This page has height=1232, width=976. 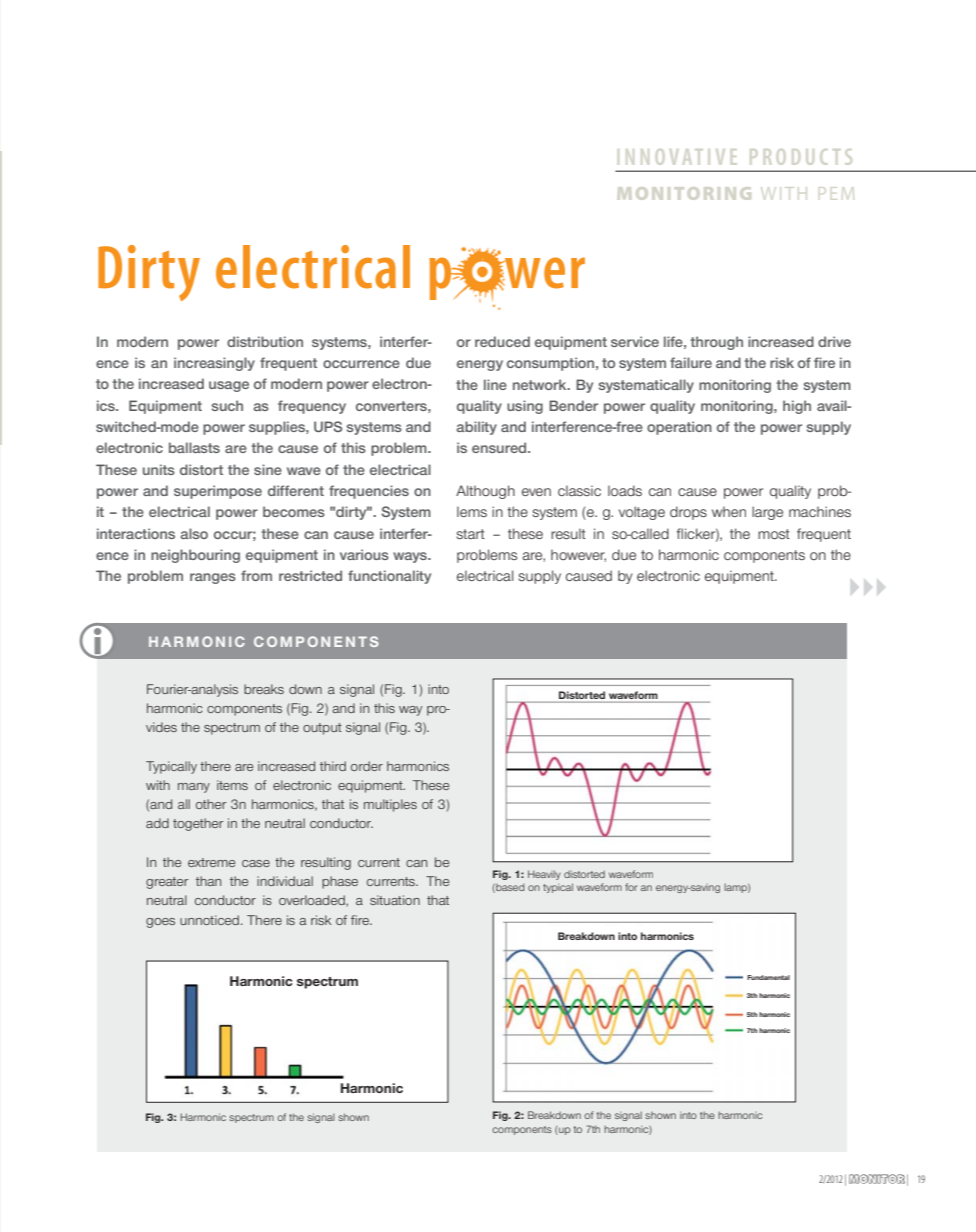 What do you see at coordinates (367, 766) in the page?
I see `order` at bounding box center [367, 766].
